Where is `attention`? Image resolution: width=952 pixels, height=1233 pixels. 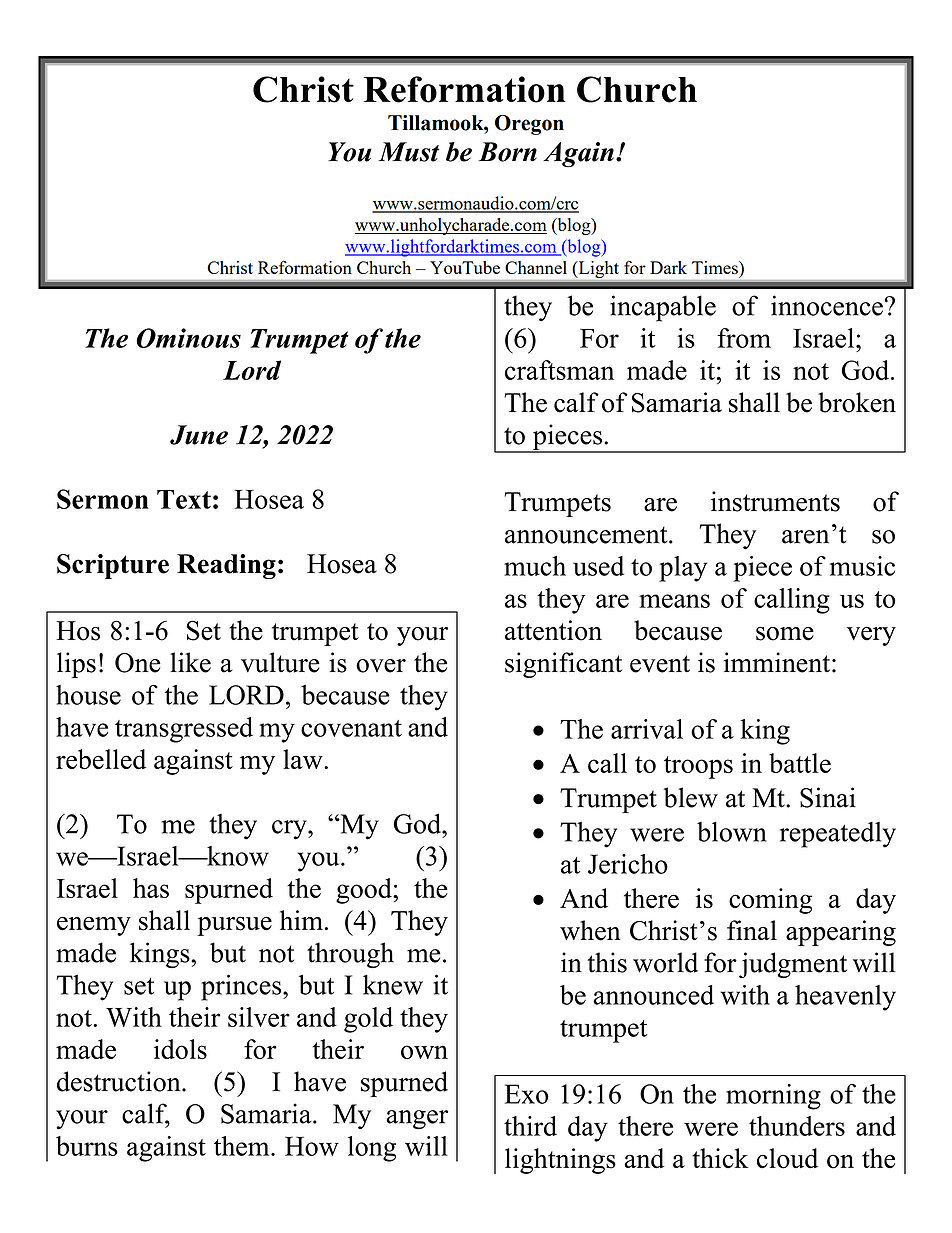
attention is located at coordinates (553, 630).
